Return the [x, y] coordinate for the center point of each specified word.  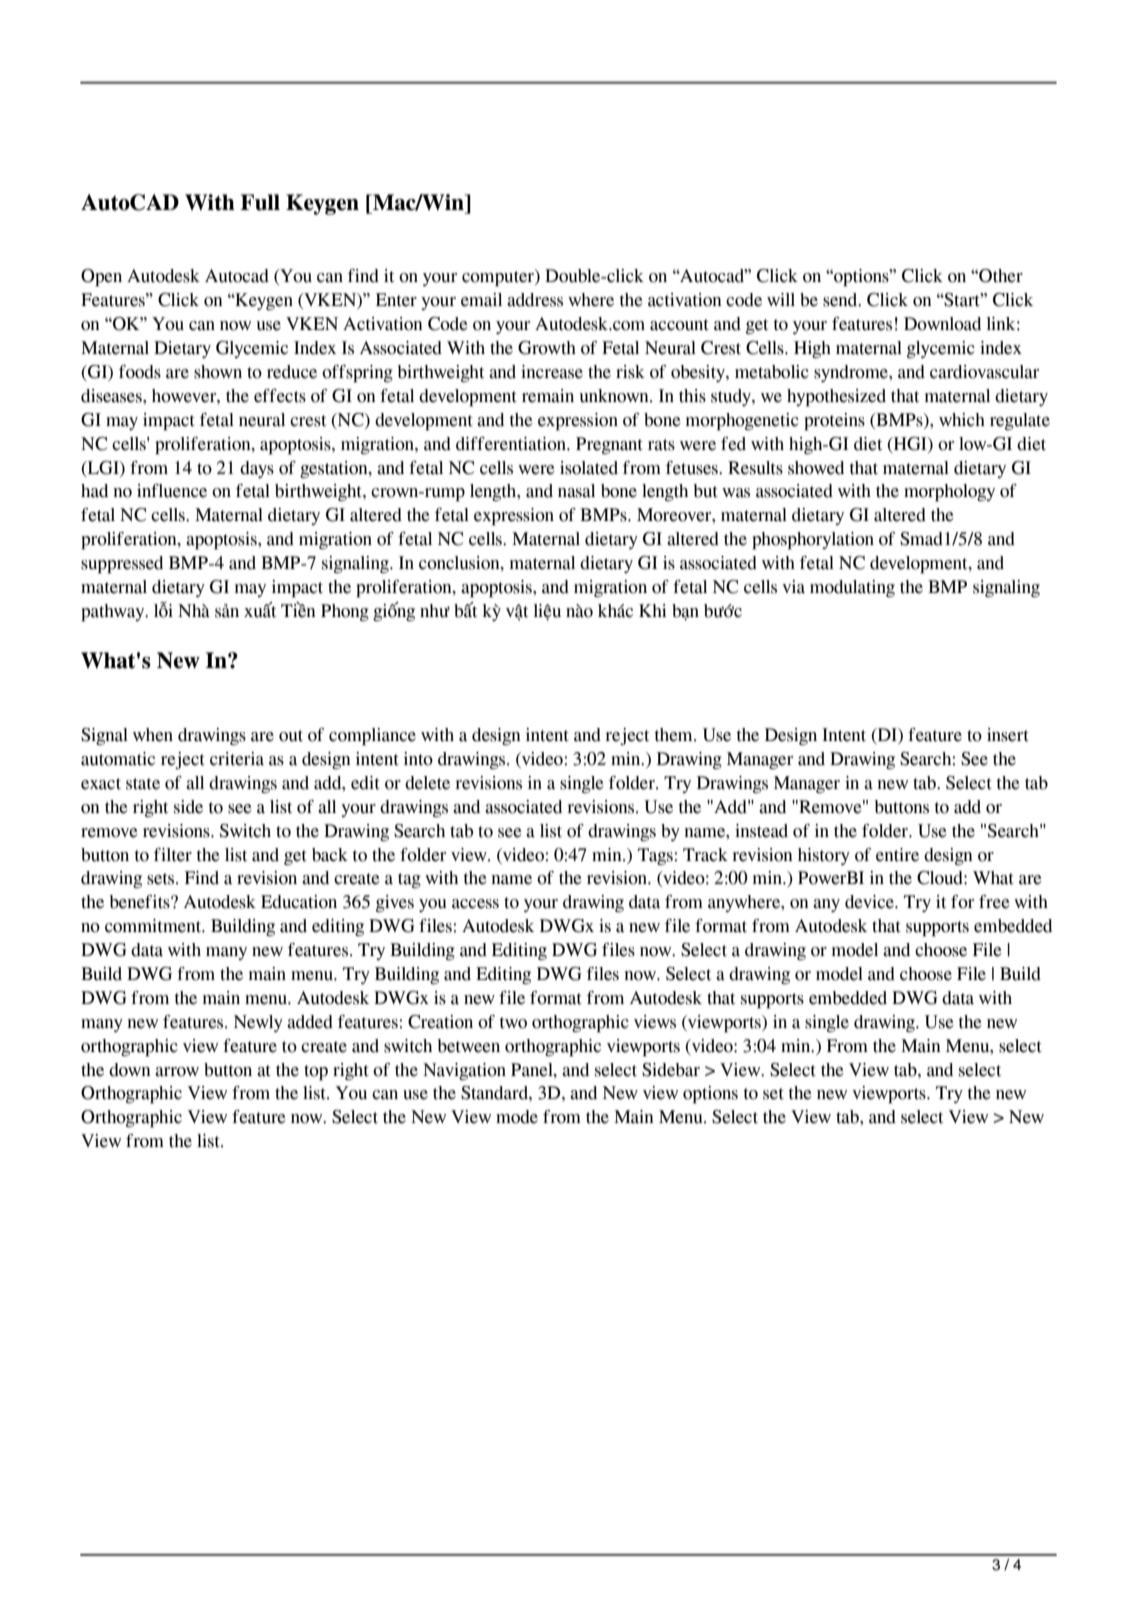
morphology [949, 493]
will [781, 299]
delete [427, 783]
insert [1008, 735]
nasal [576, 491]
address [535, 300]
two [513, 1023]
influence [172, 491]
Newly [258, 1023]
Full [260, 202]
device [870, 902]
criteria [237, 759]
